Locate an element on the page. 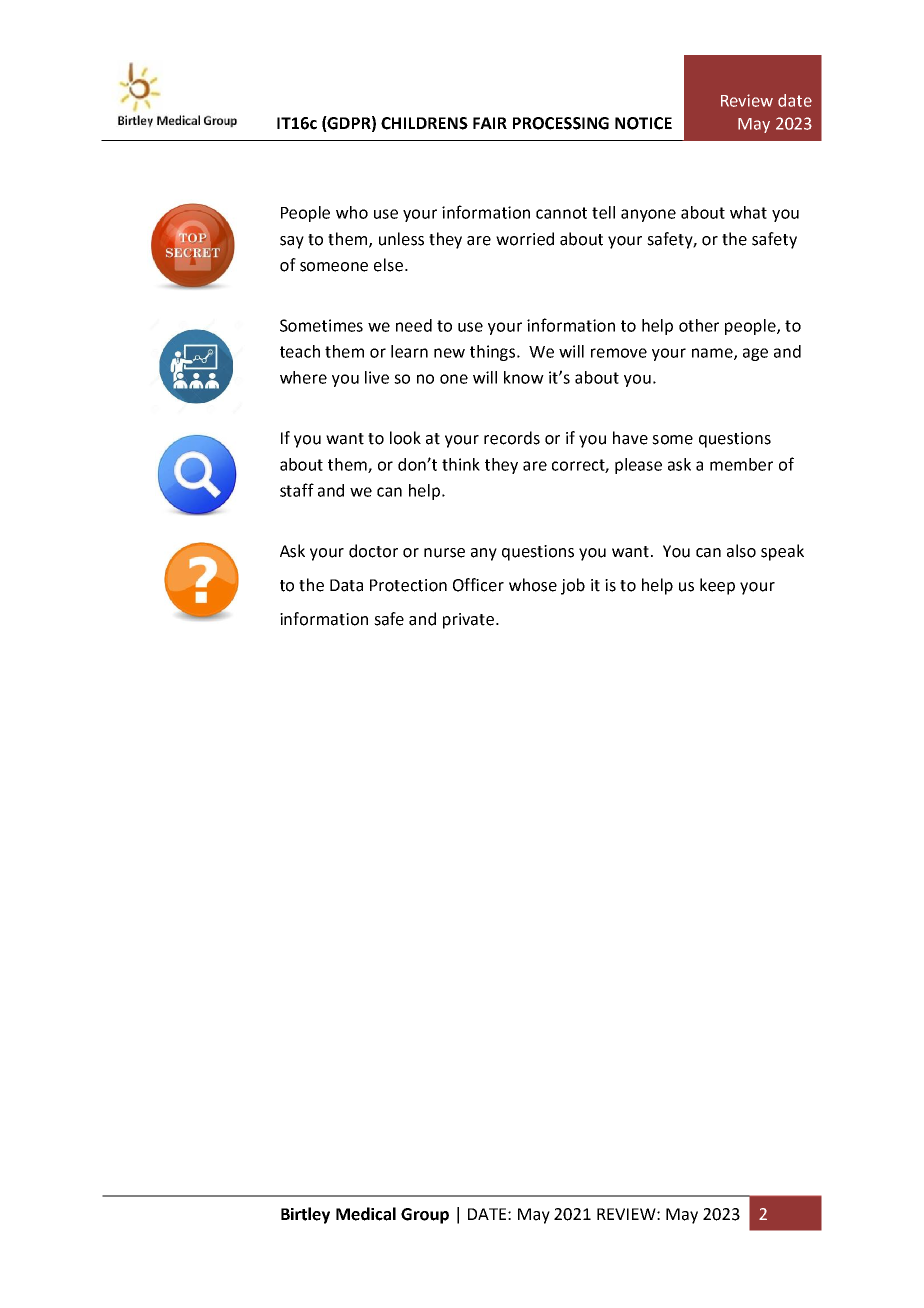  CHILDRENS is located at coordinates (424, 123).
